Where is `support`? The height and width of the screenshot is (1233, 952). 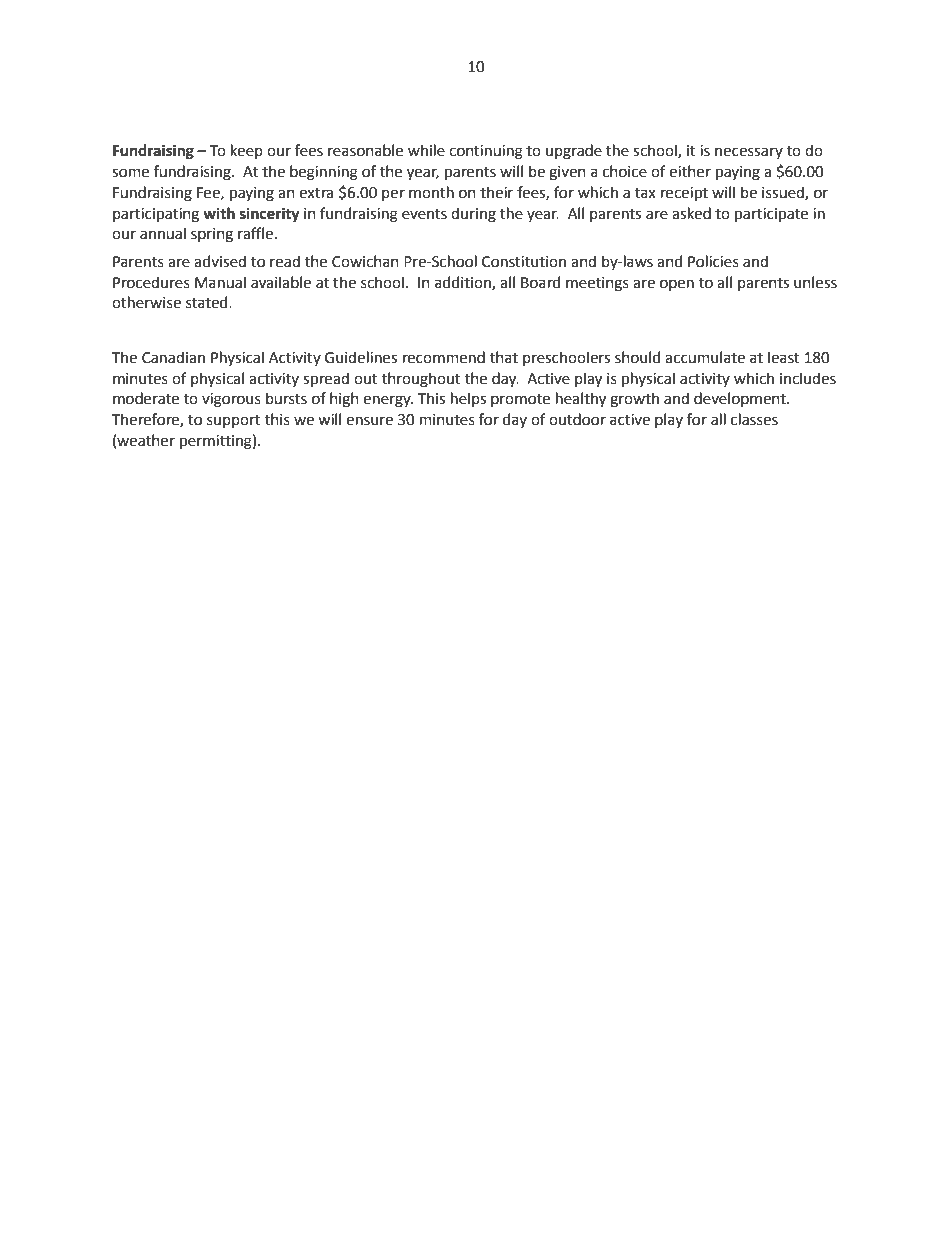 support is located at coordinates (234, 421).
